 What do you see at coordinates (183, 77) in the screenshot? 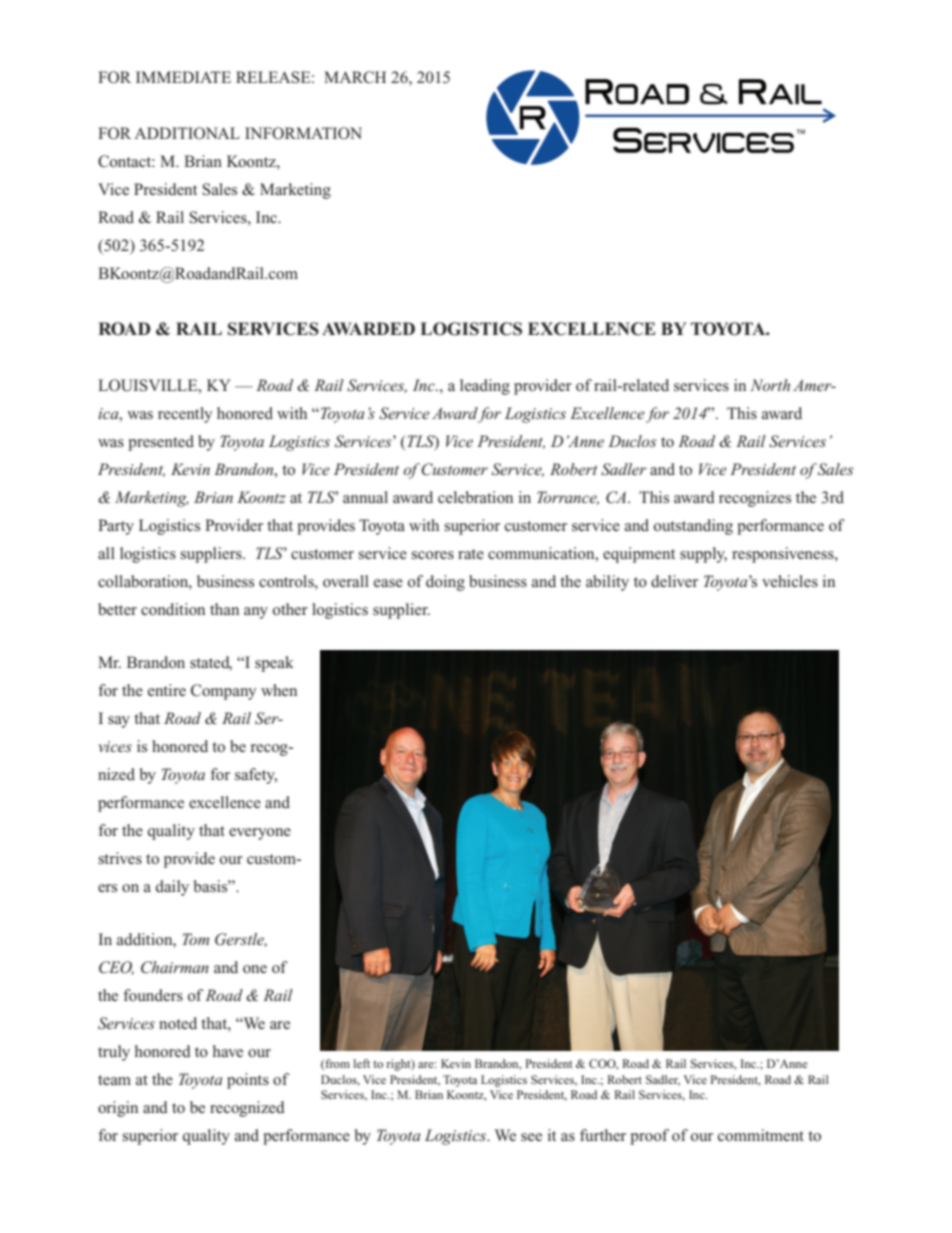
I see `IMMEDIATE` at bounding box center [183, 77].
